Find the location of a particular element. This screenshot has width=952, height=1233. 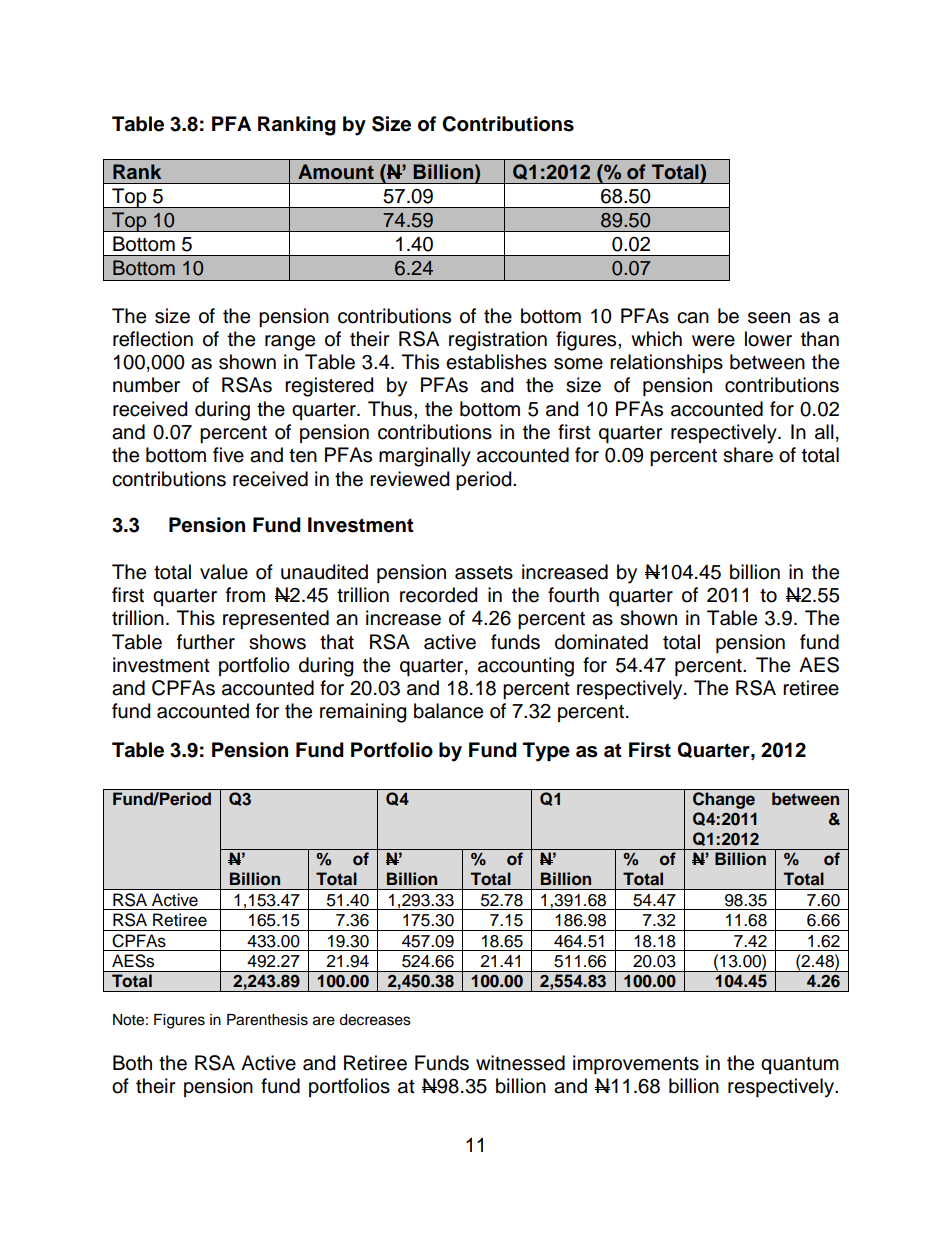

Parenthesis is located at coordinates (267, 1020).
